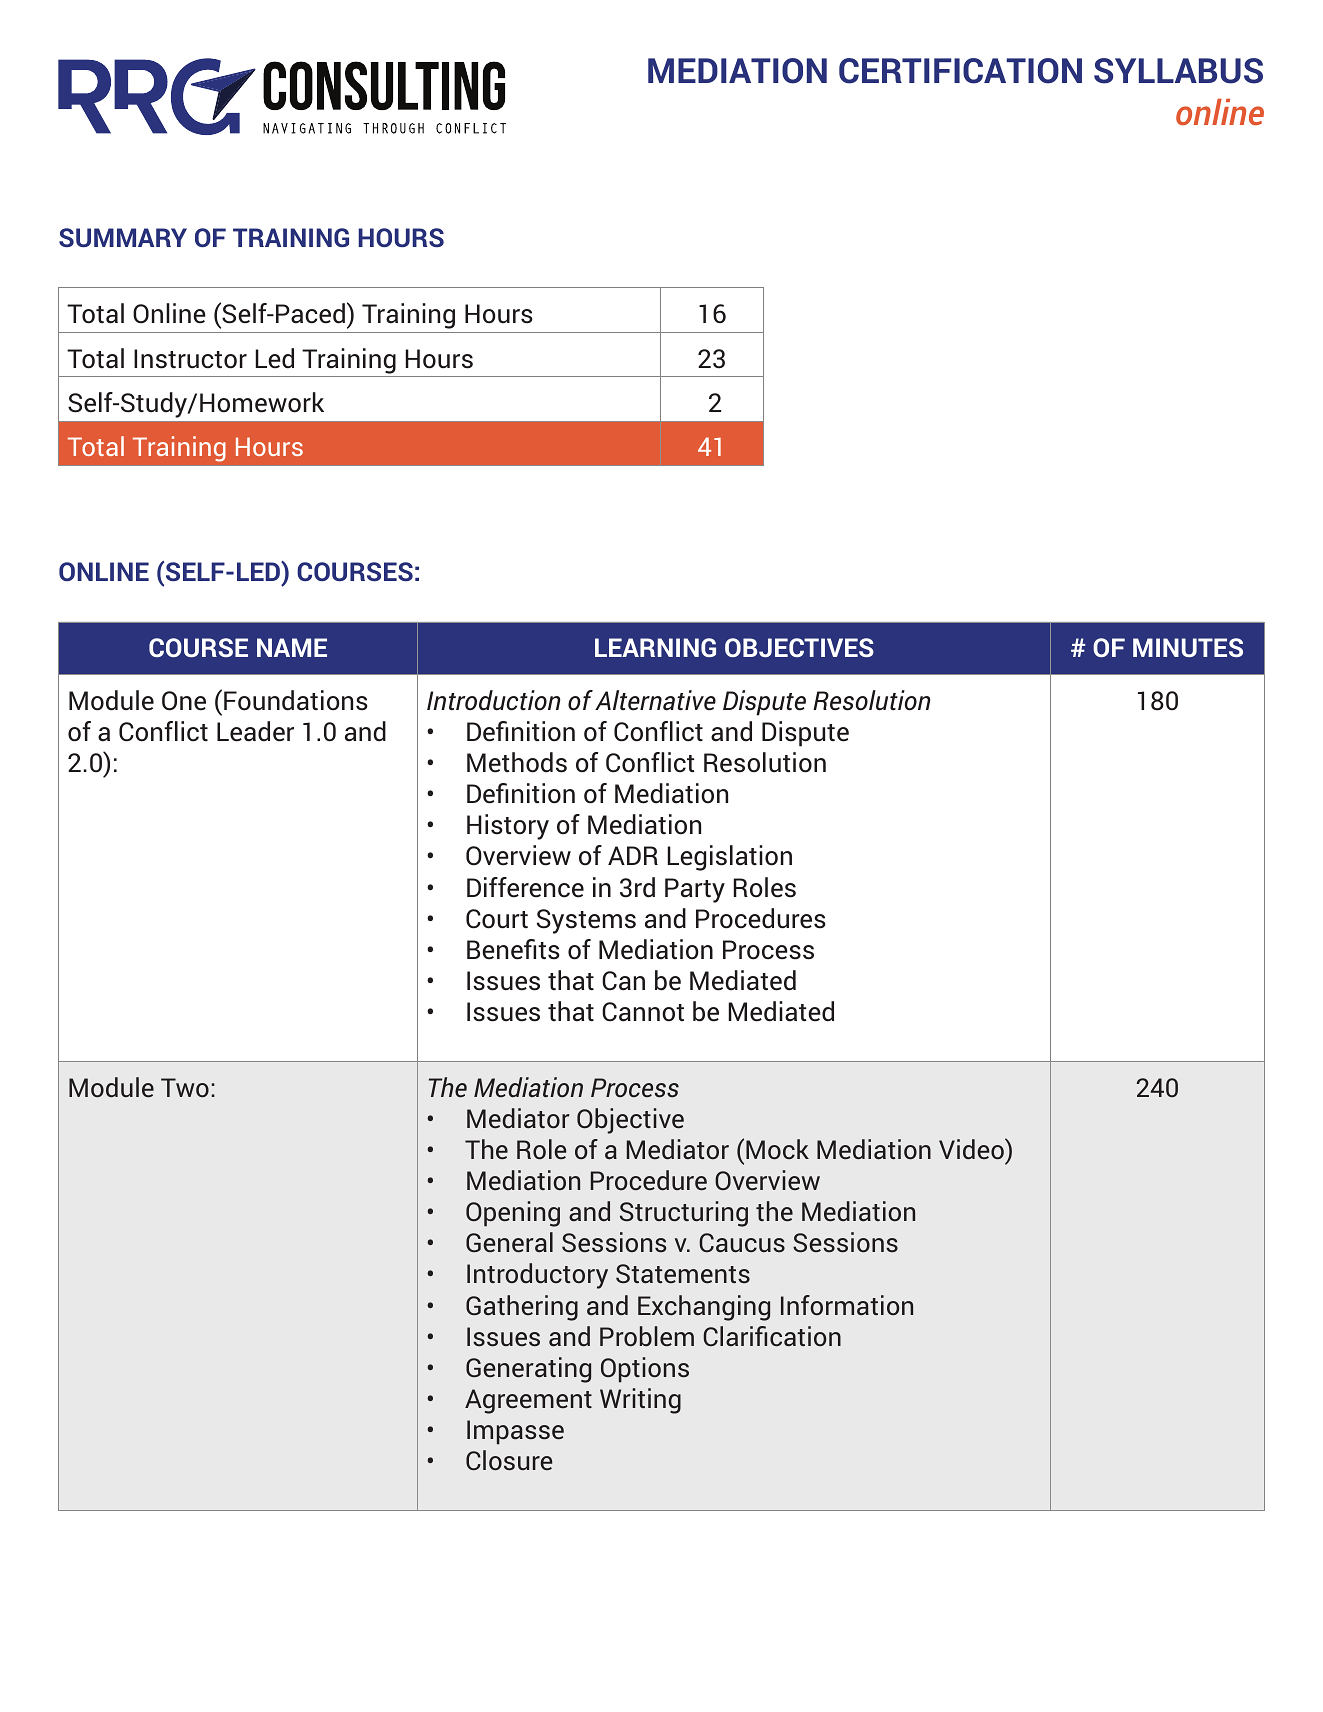  I want to click on CERTIFICATION, so click(960, 71).
